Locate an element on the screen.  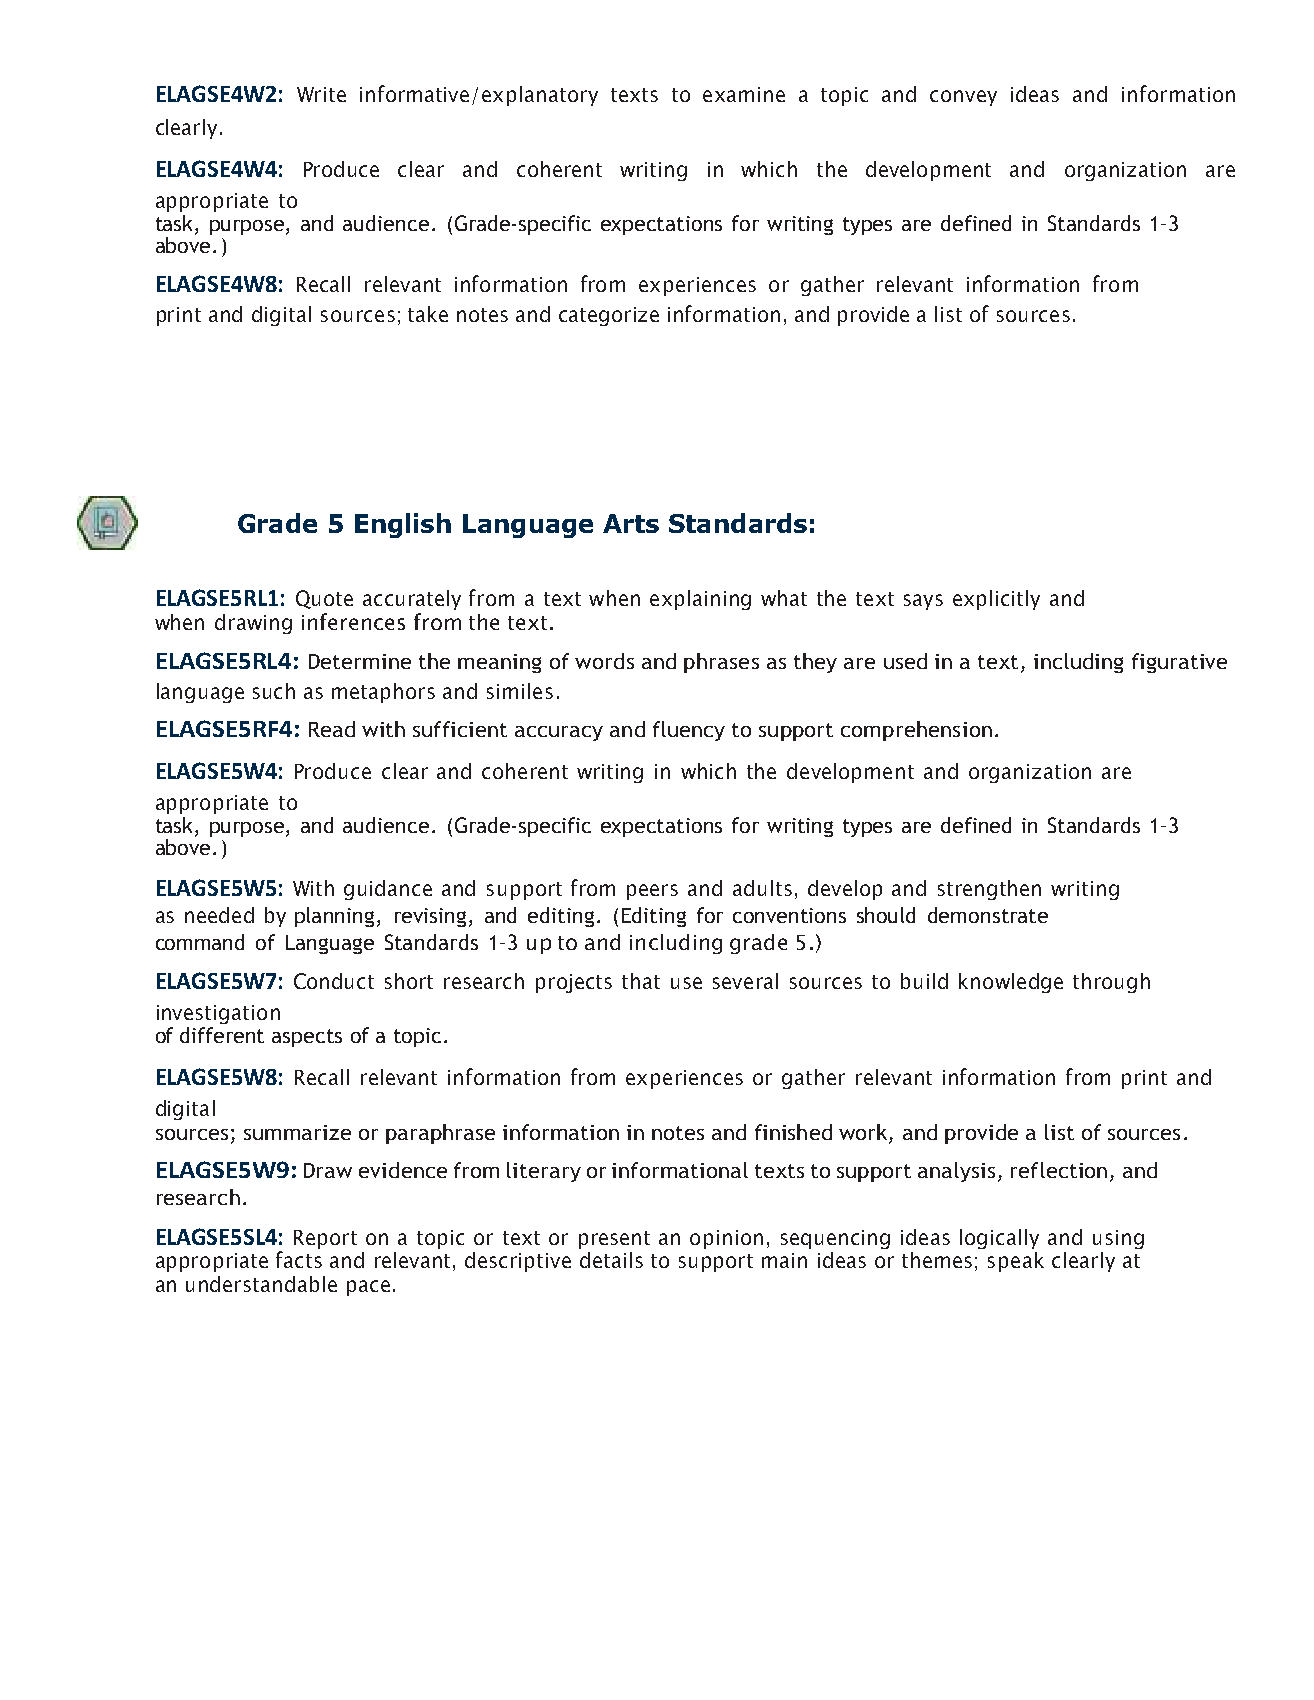
peers is located at coordinates (652, 892).
